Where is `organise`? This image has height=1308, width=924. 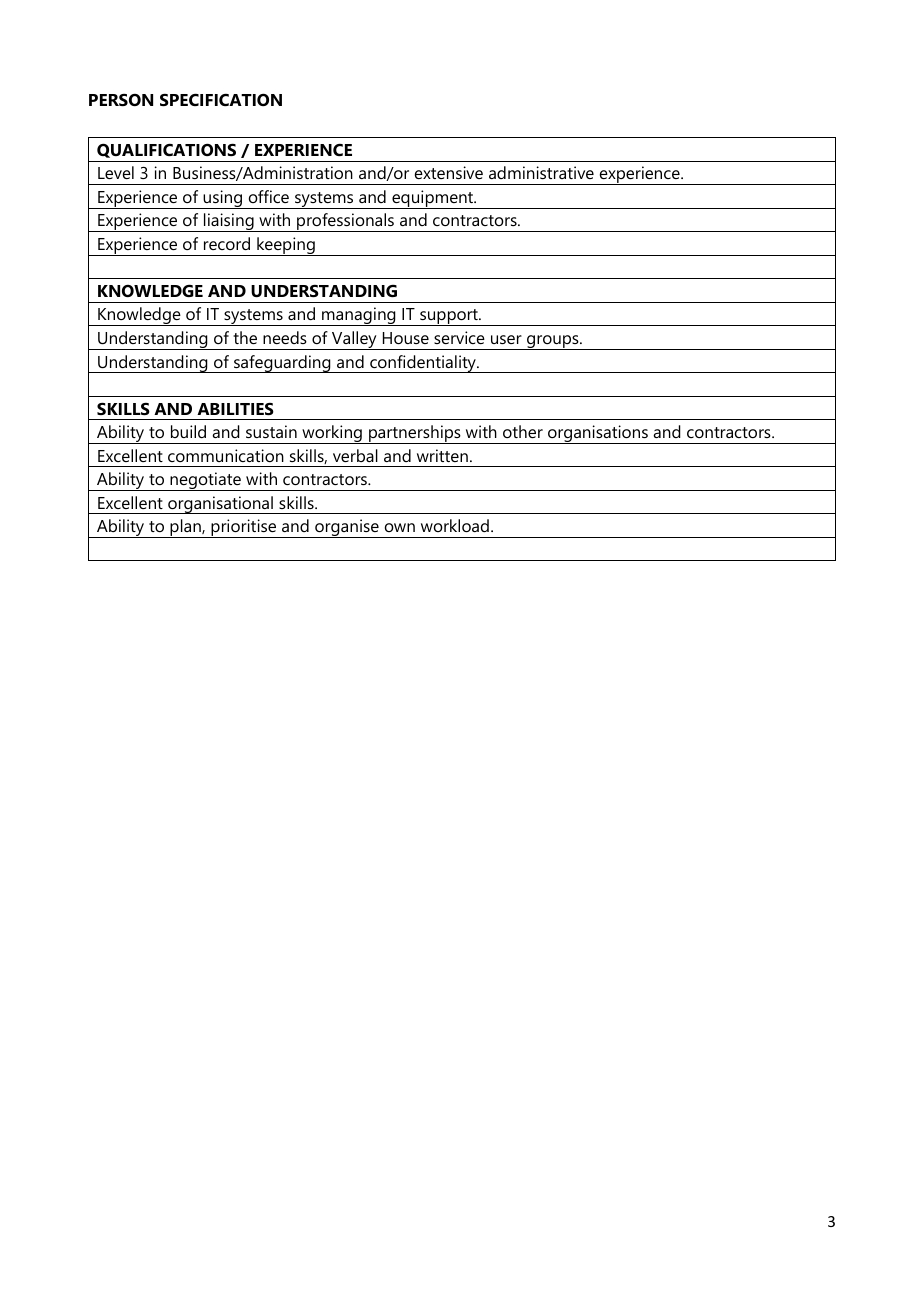
organise is located at coordinates (347, 528).
